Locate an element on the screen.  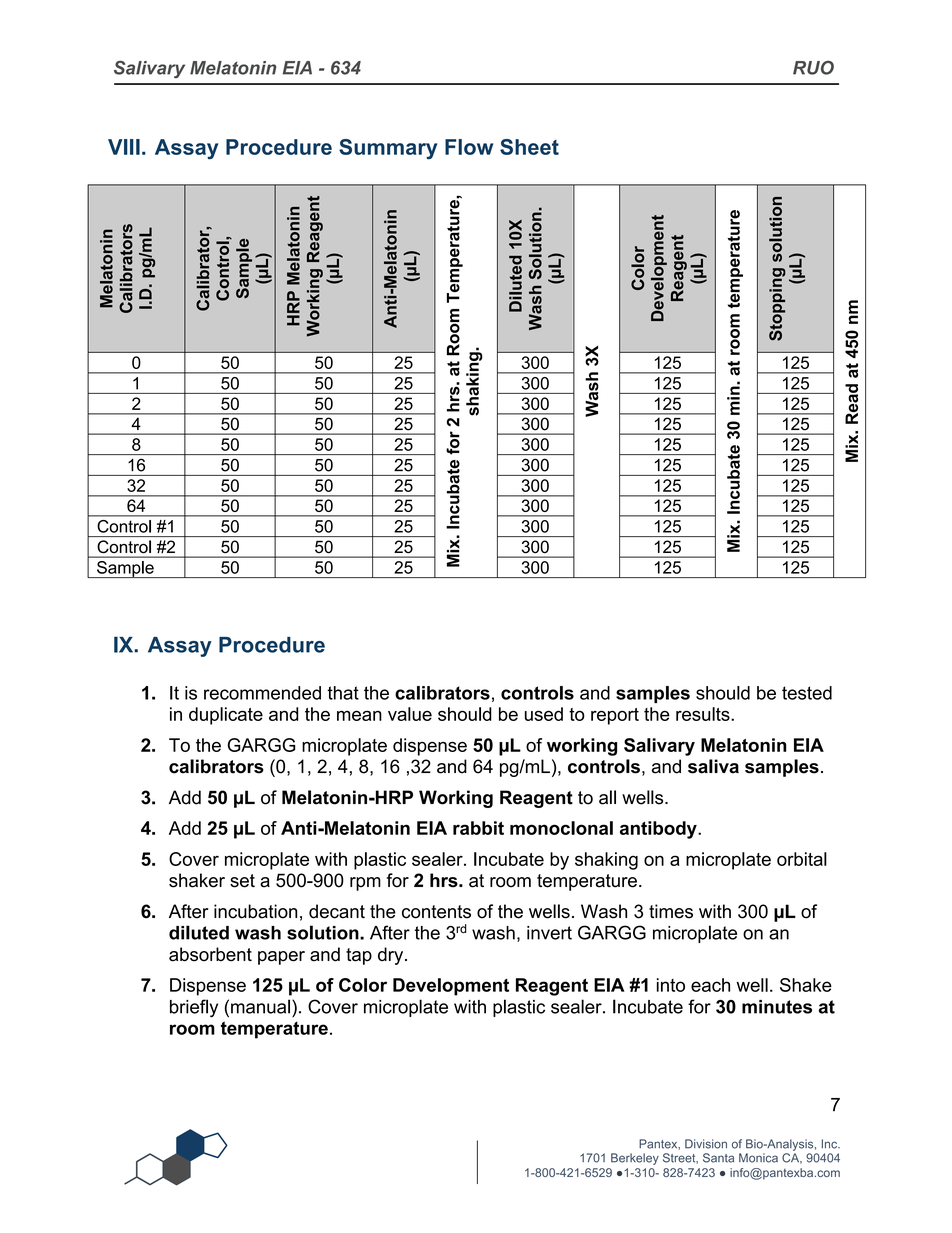
VIII is located at coordinates (124, 147).
